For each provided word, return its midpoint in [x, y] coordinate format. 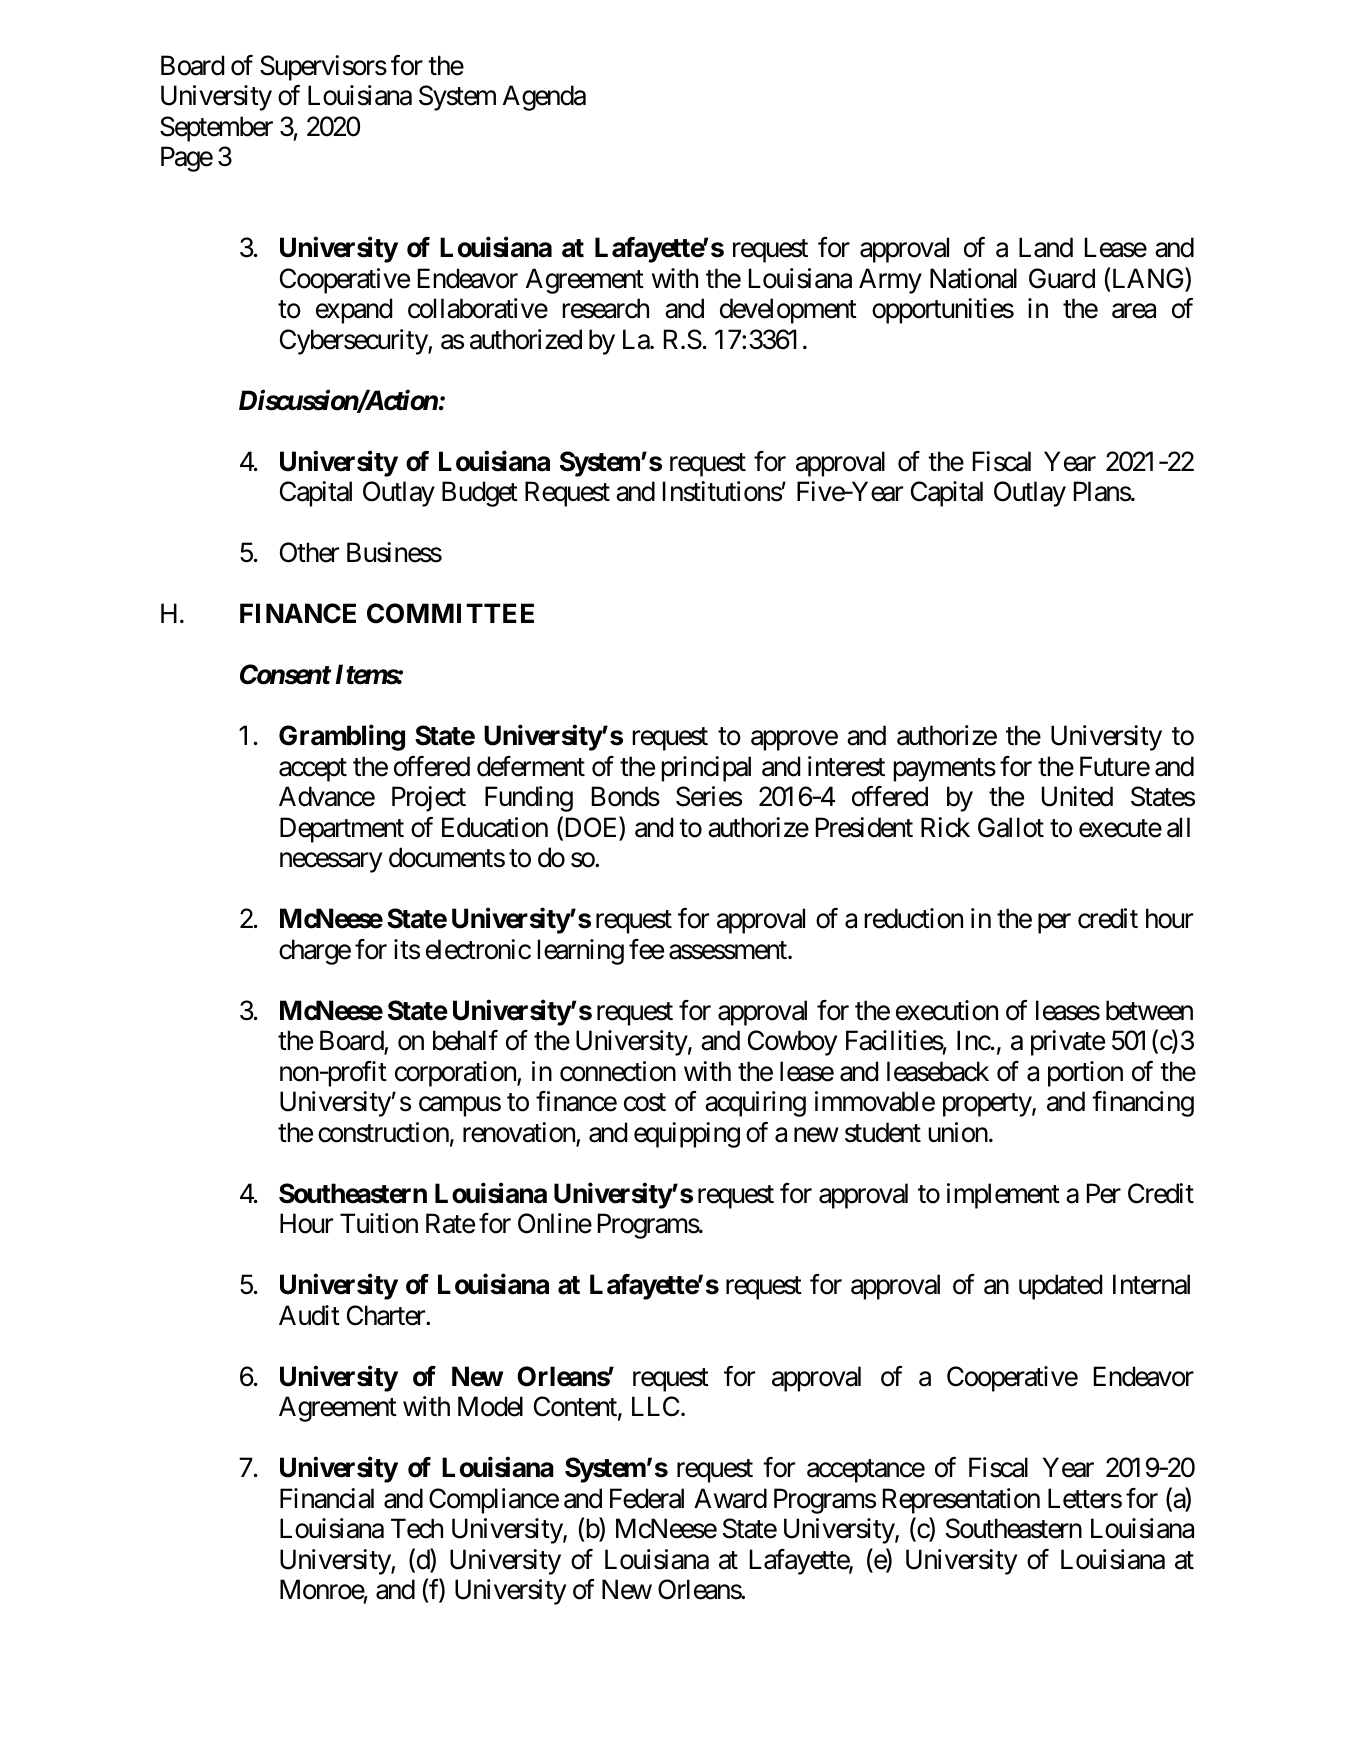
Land [1046, 247]
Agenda [544, 98]
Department [342, 830]
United [1077, 796]
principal [706, 769]
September [216, 129]
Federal [647, 1498]
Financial [327, 1498]
